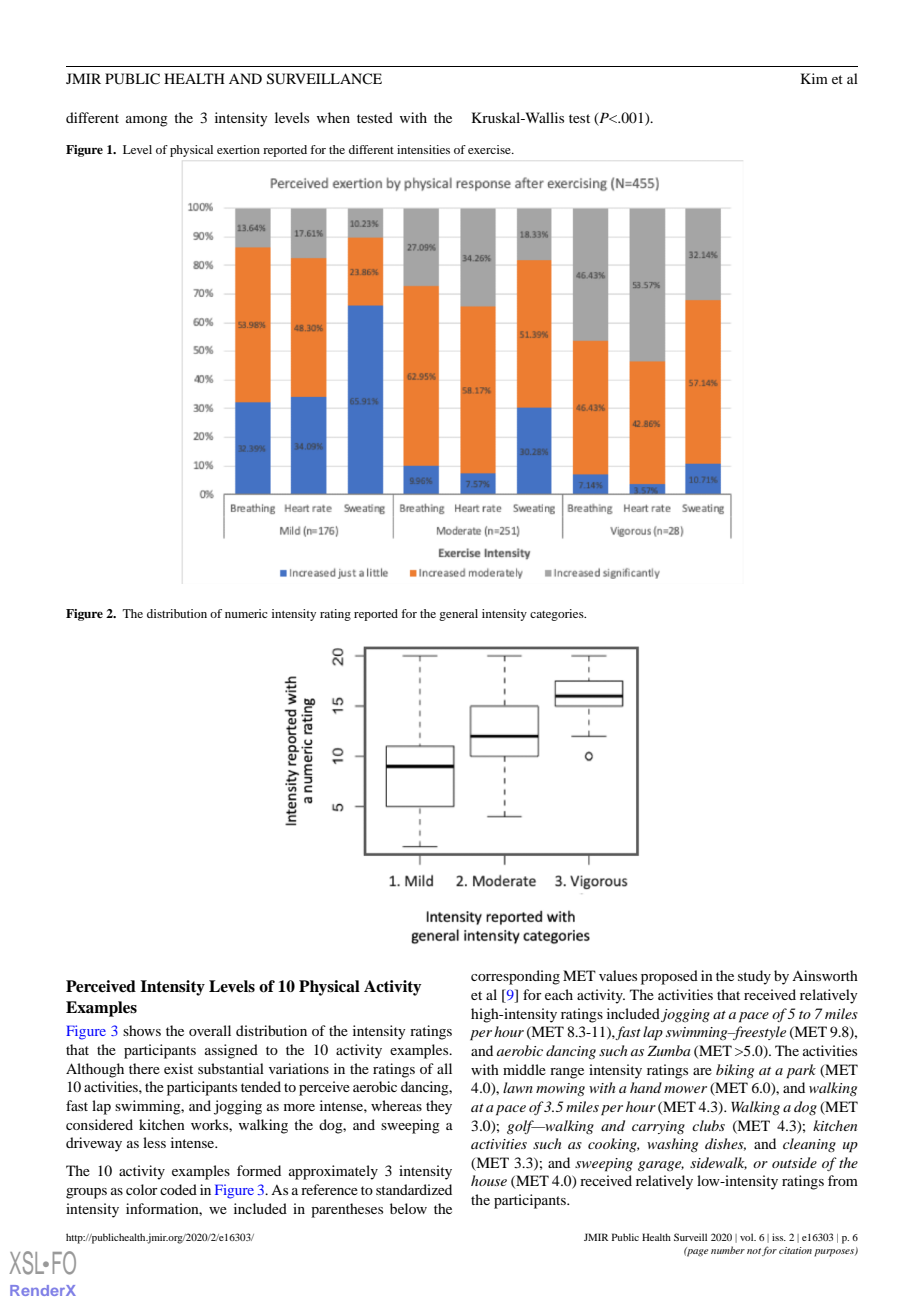 This document has width=924, height=1308. Describe the element at coordinates (748, 1237) in the document. I see `vol` at that location.
